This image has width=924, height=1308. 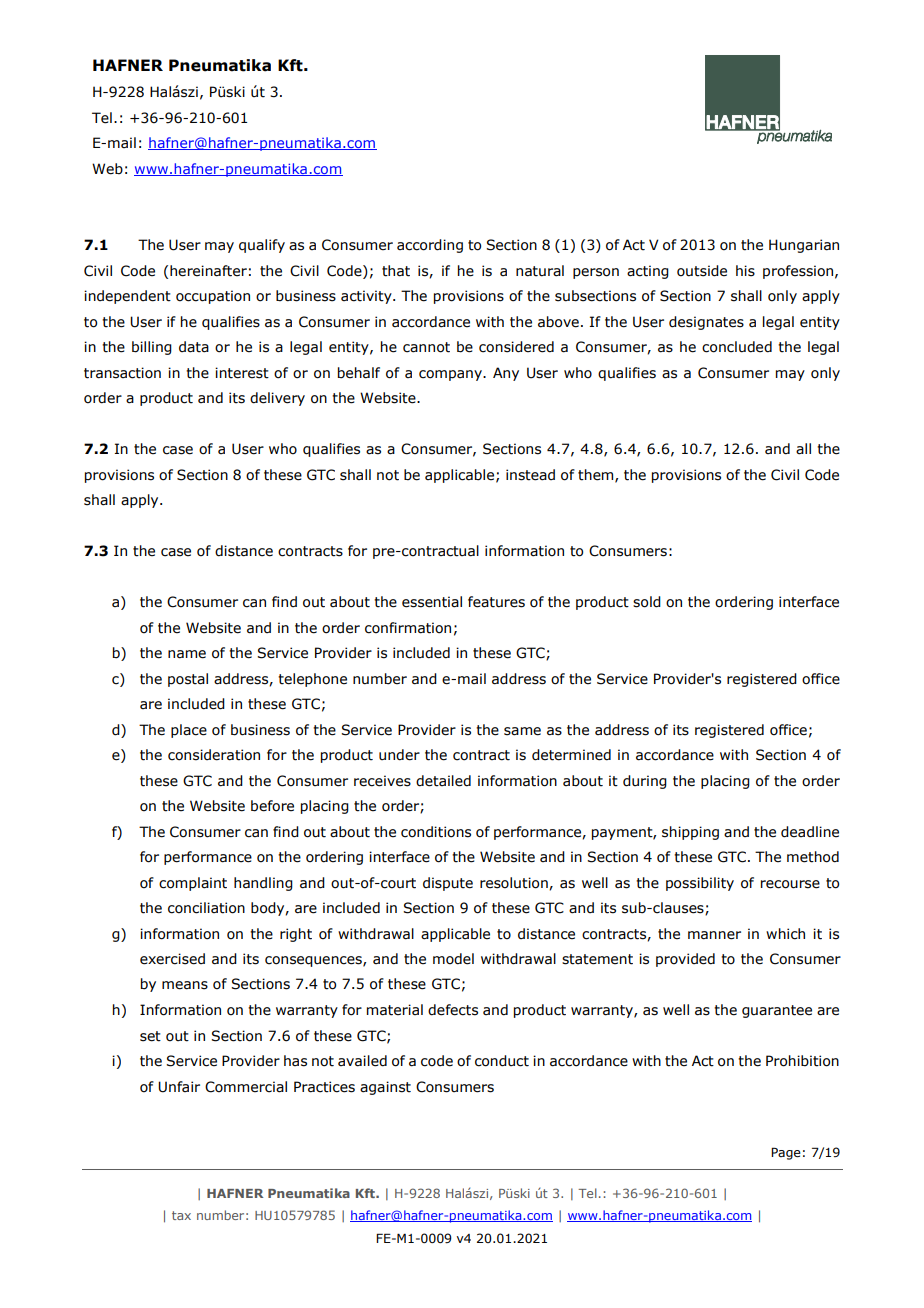 What do you see at coordinates (745, 271) in the image?
I see `his` at bounding box center [745, 271].
